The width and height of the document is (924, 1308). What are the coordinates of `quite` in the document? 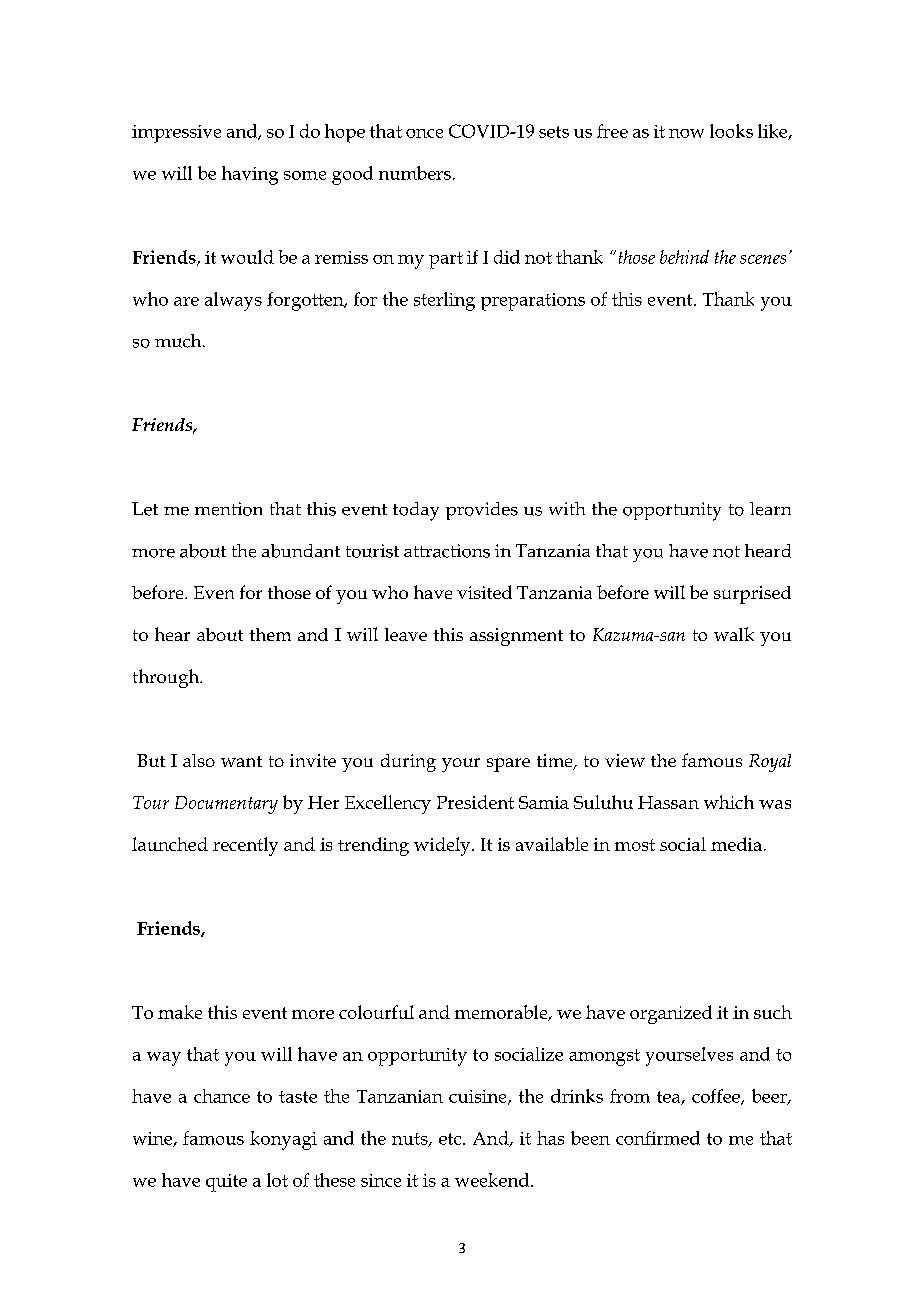 It's located at (226, 1183).
